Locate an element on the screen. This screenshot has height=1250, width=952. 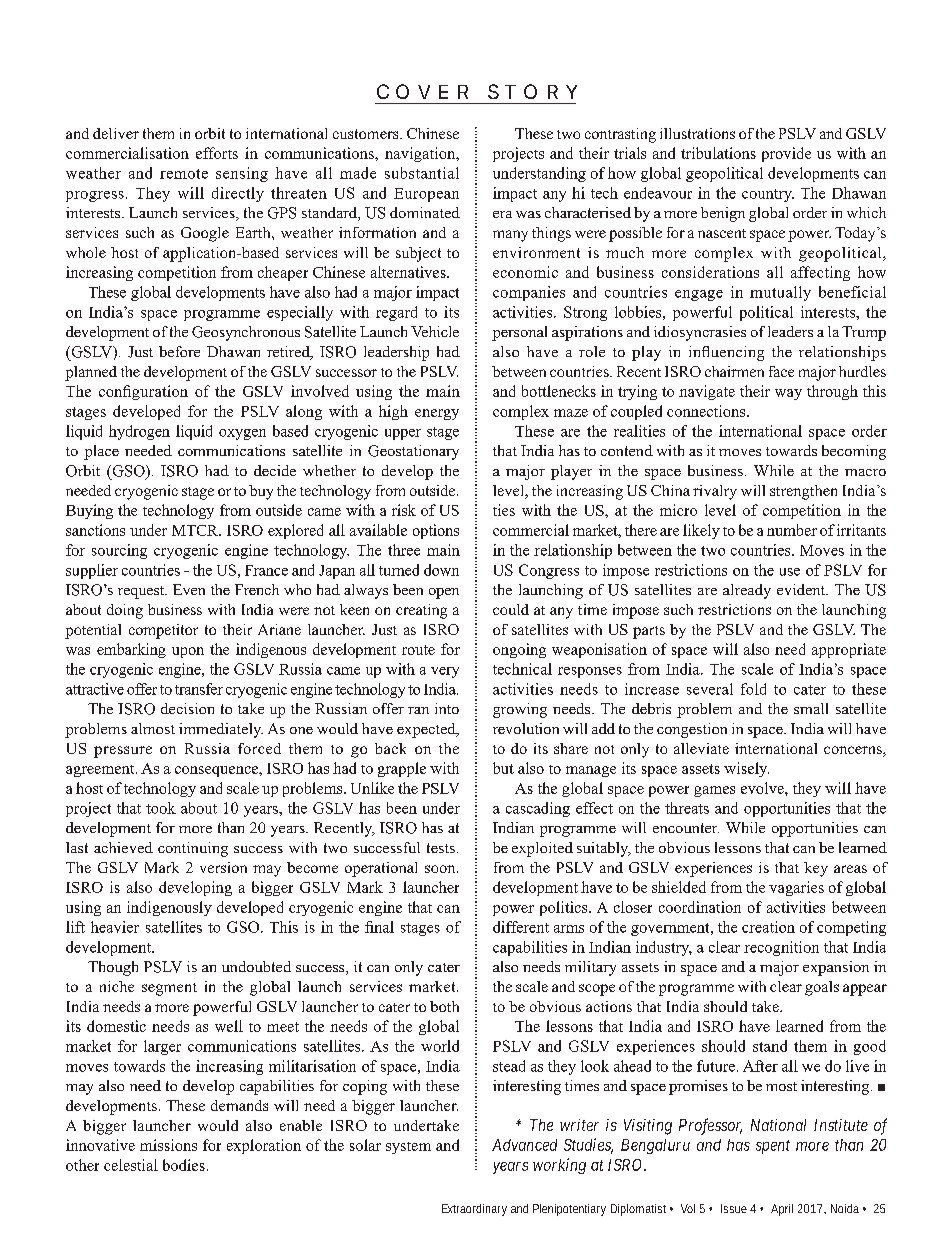
provide is located at coordinates (786, 154).
